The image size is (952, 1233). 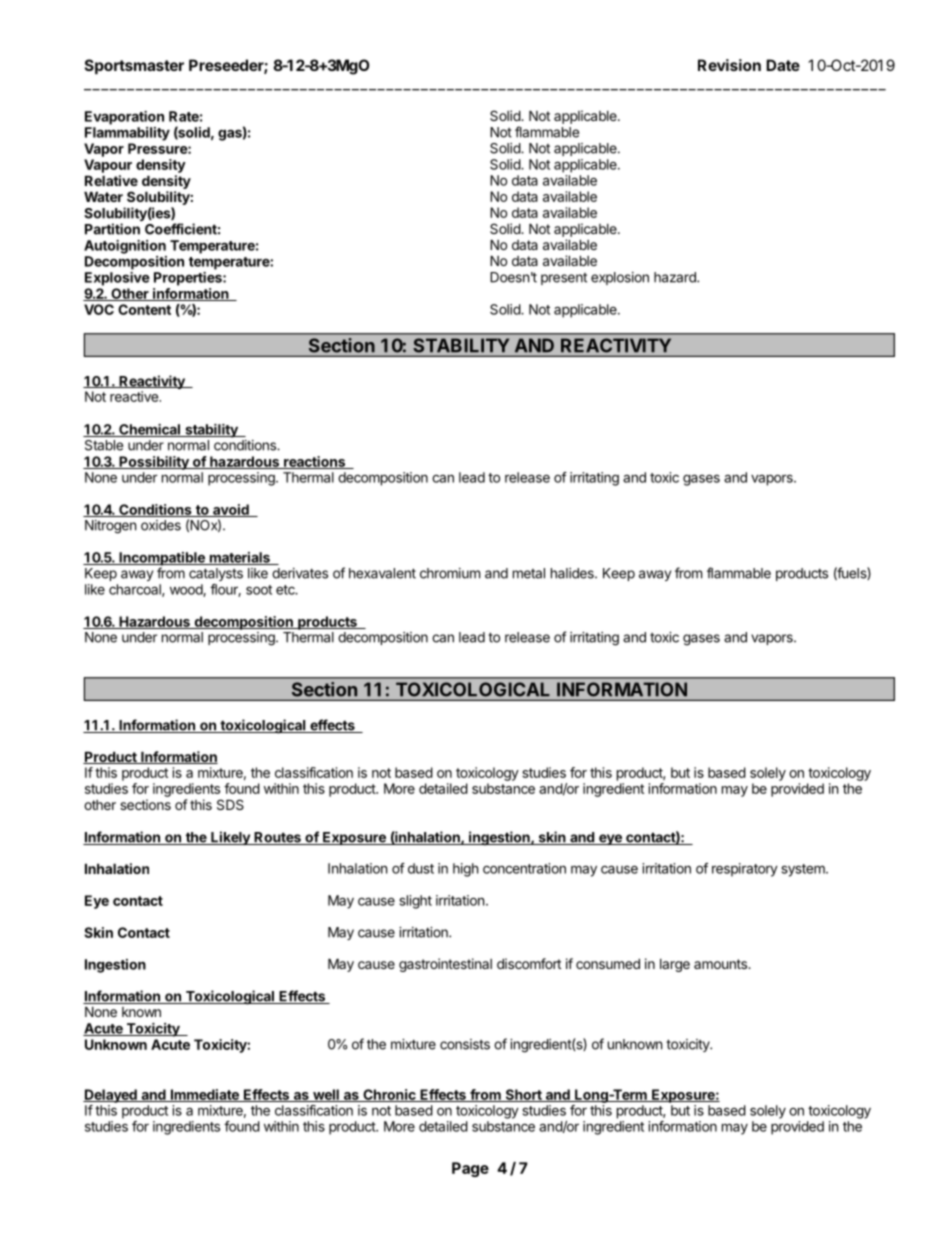 I want to click on Immediate, so click(x=204, y=1095).
